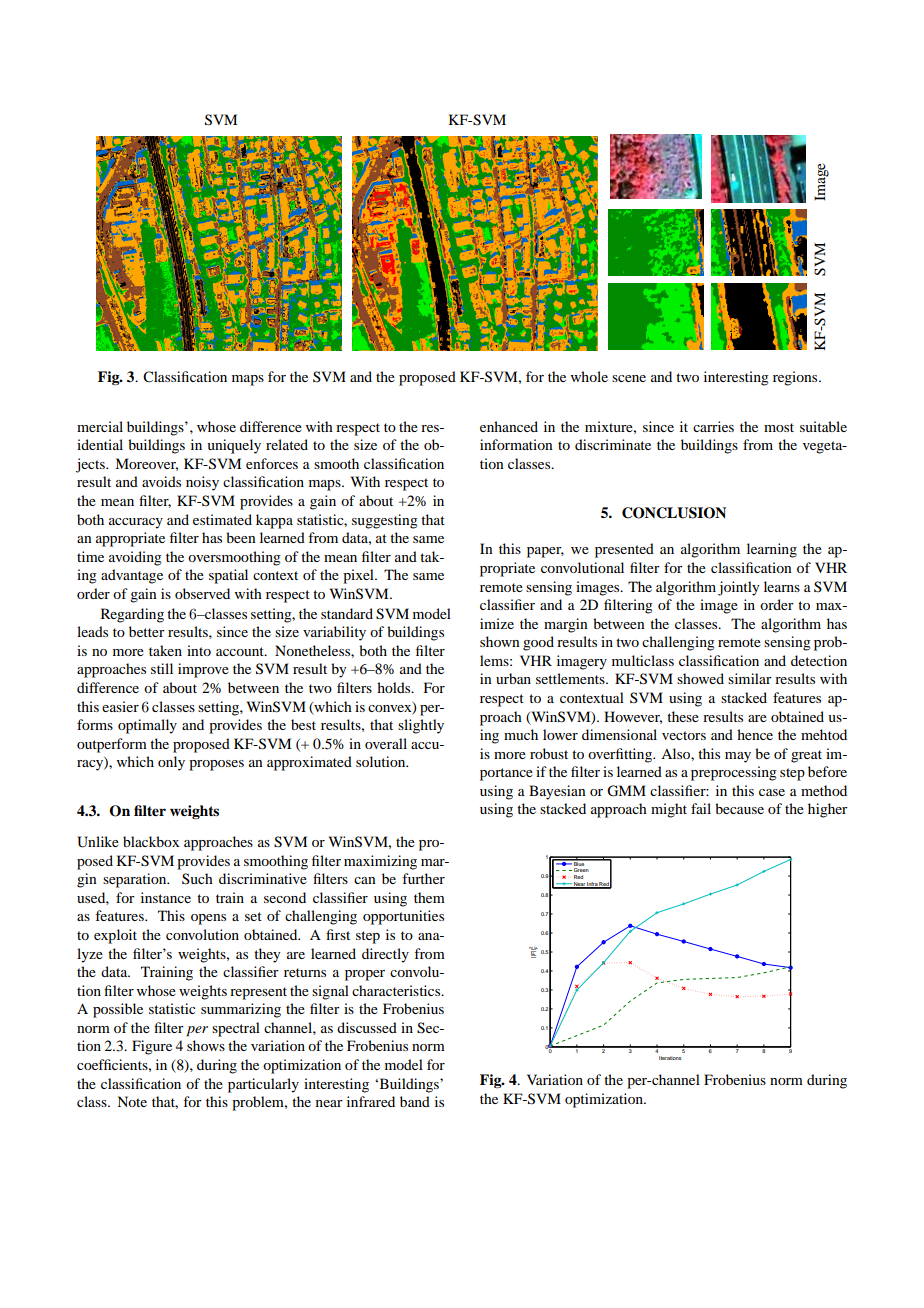  I want to click on uniquely, so click(234, 446).
